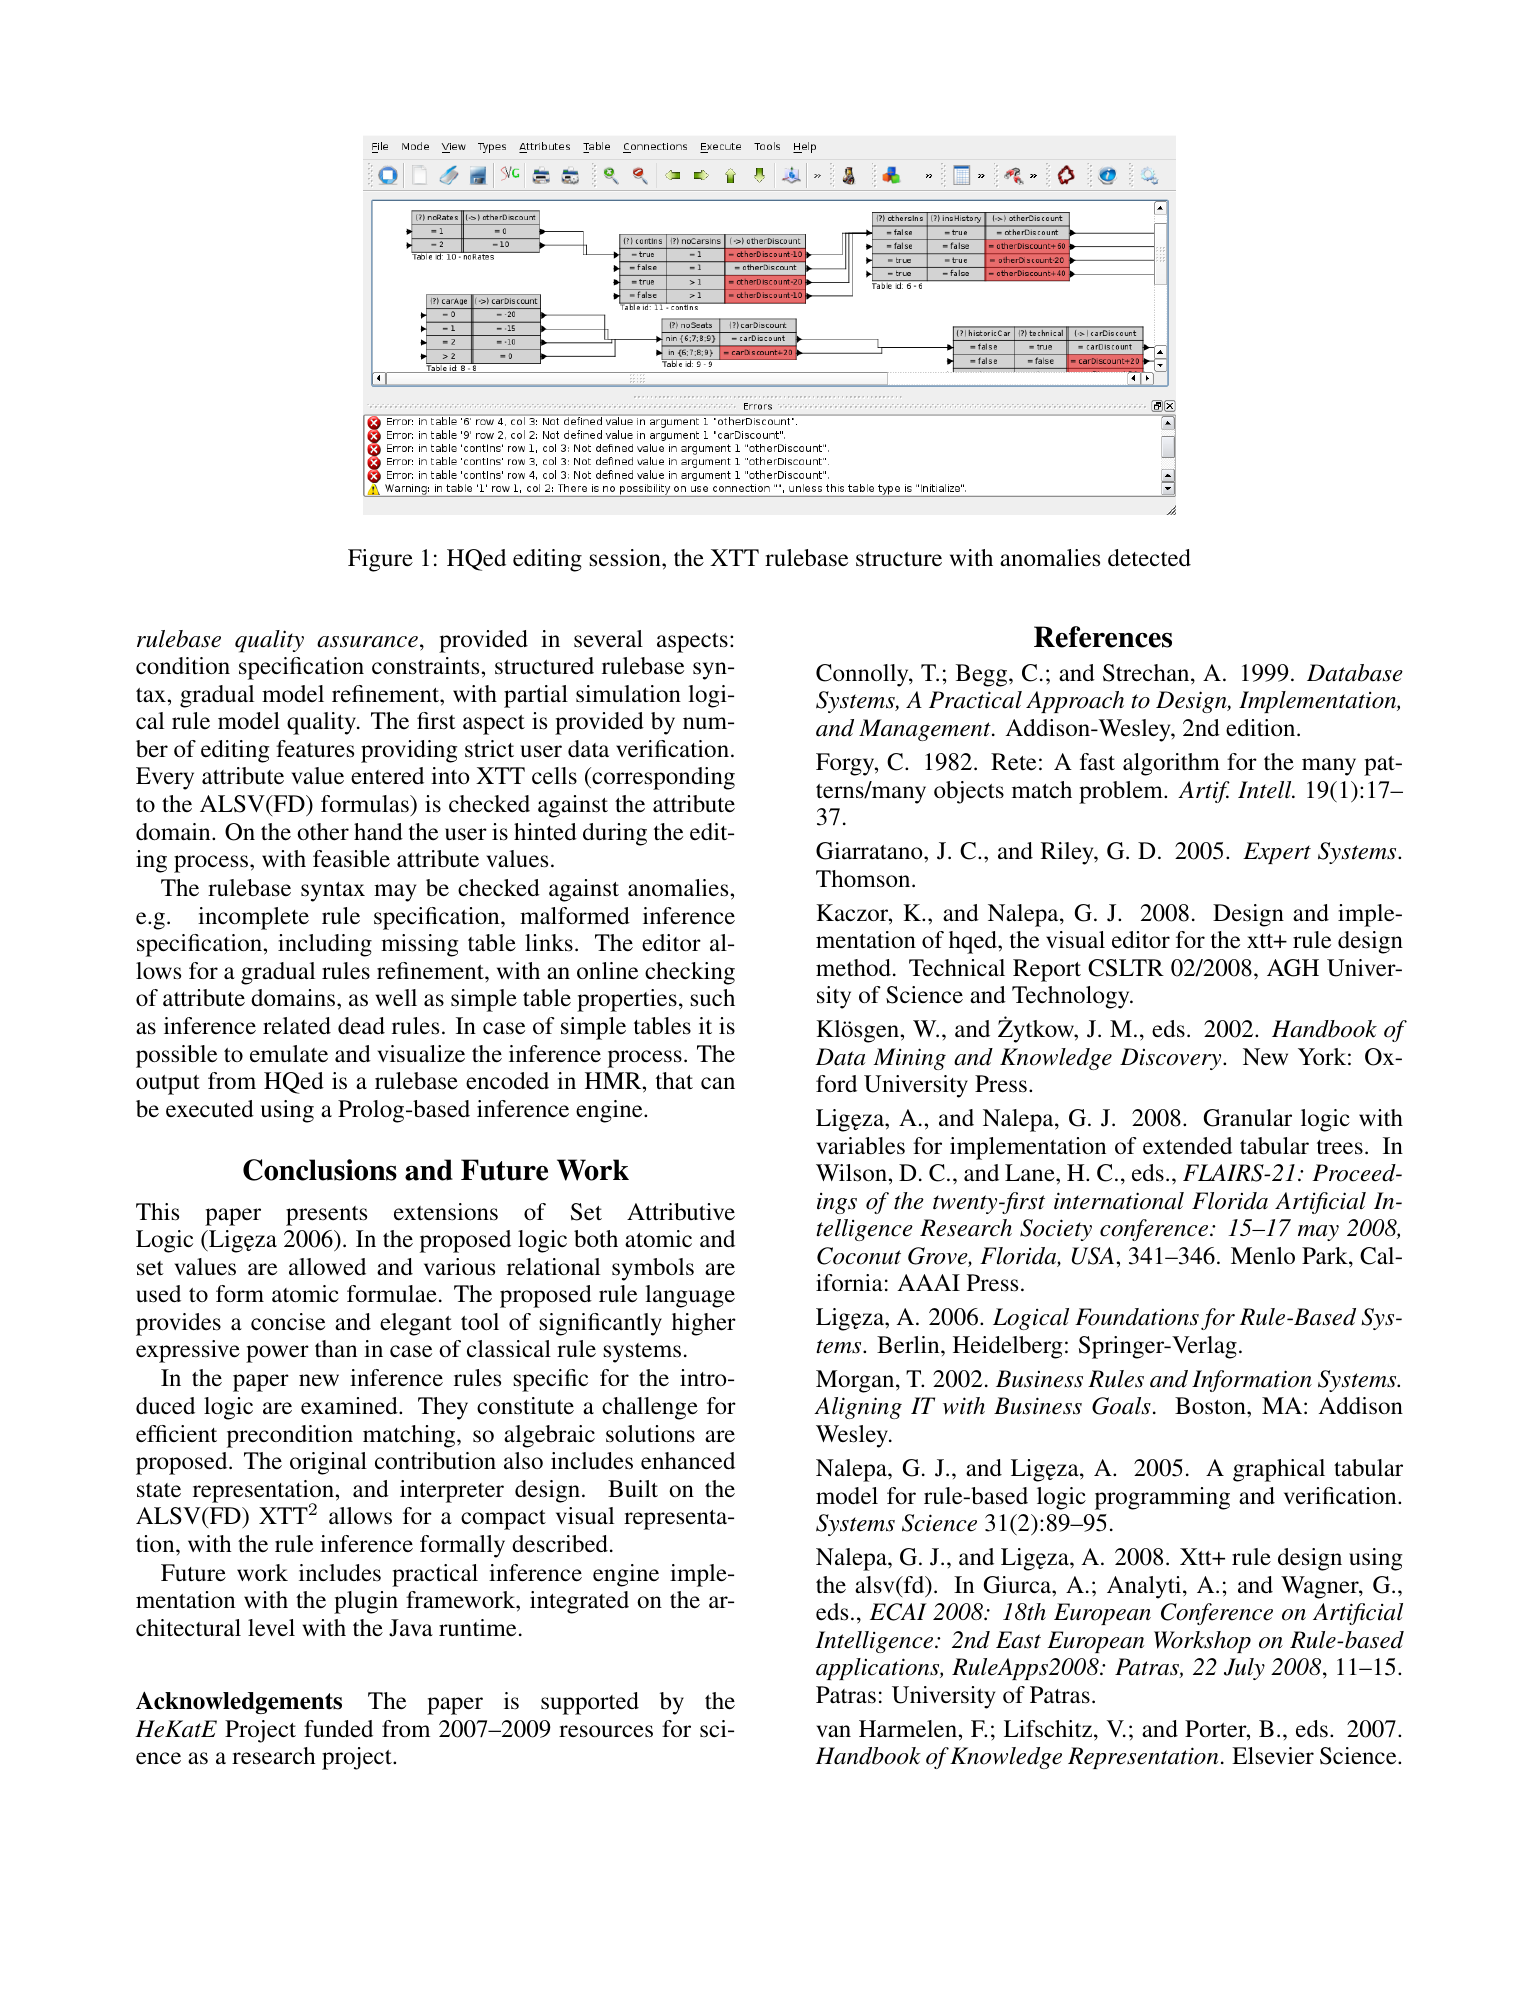  I want to click on including, so click(325, 945).
